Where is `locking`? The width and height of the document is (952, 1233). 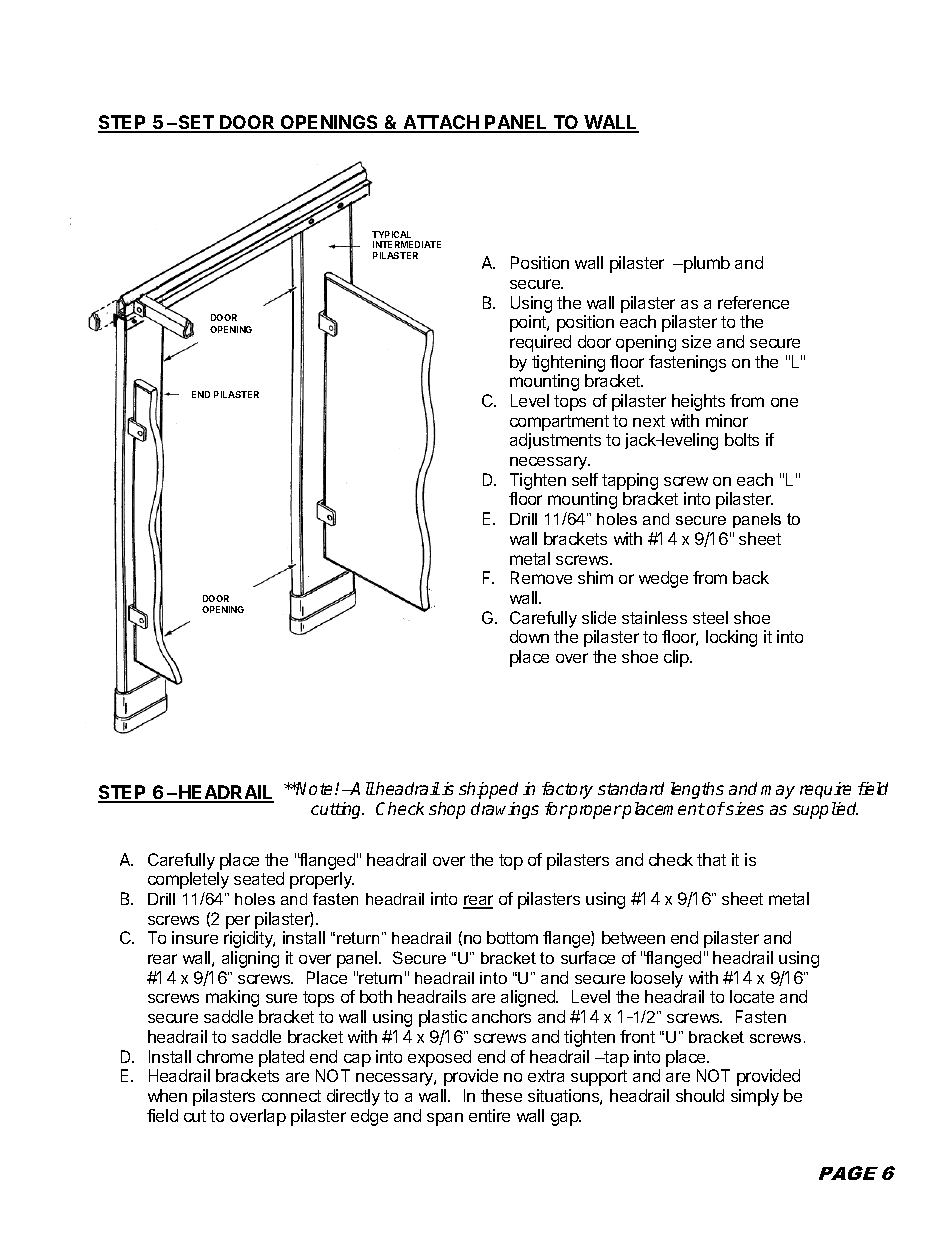
locking is located at coordinates (731, 638).
